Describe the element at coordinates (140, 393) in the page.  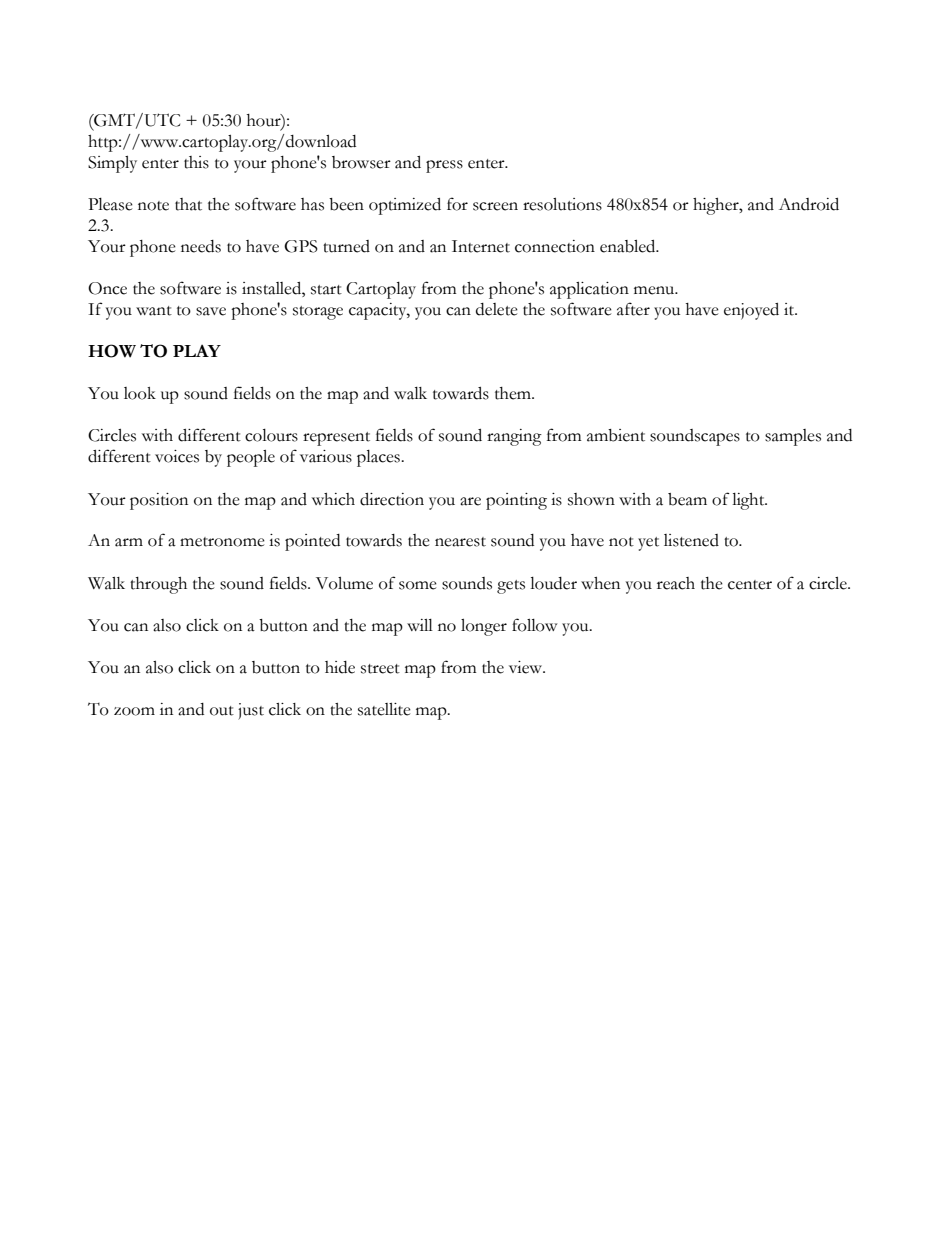
I see `look` at that location.
